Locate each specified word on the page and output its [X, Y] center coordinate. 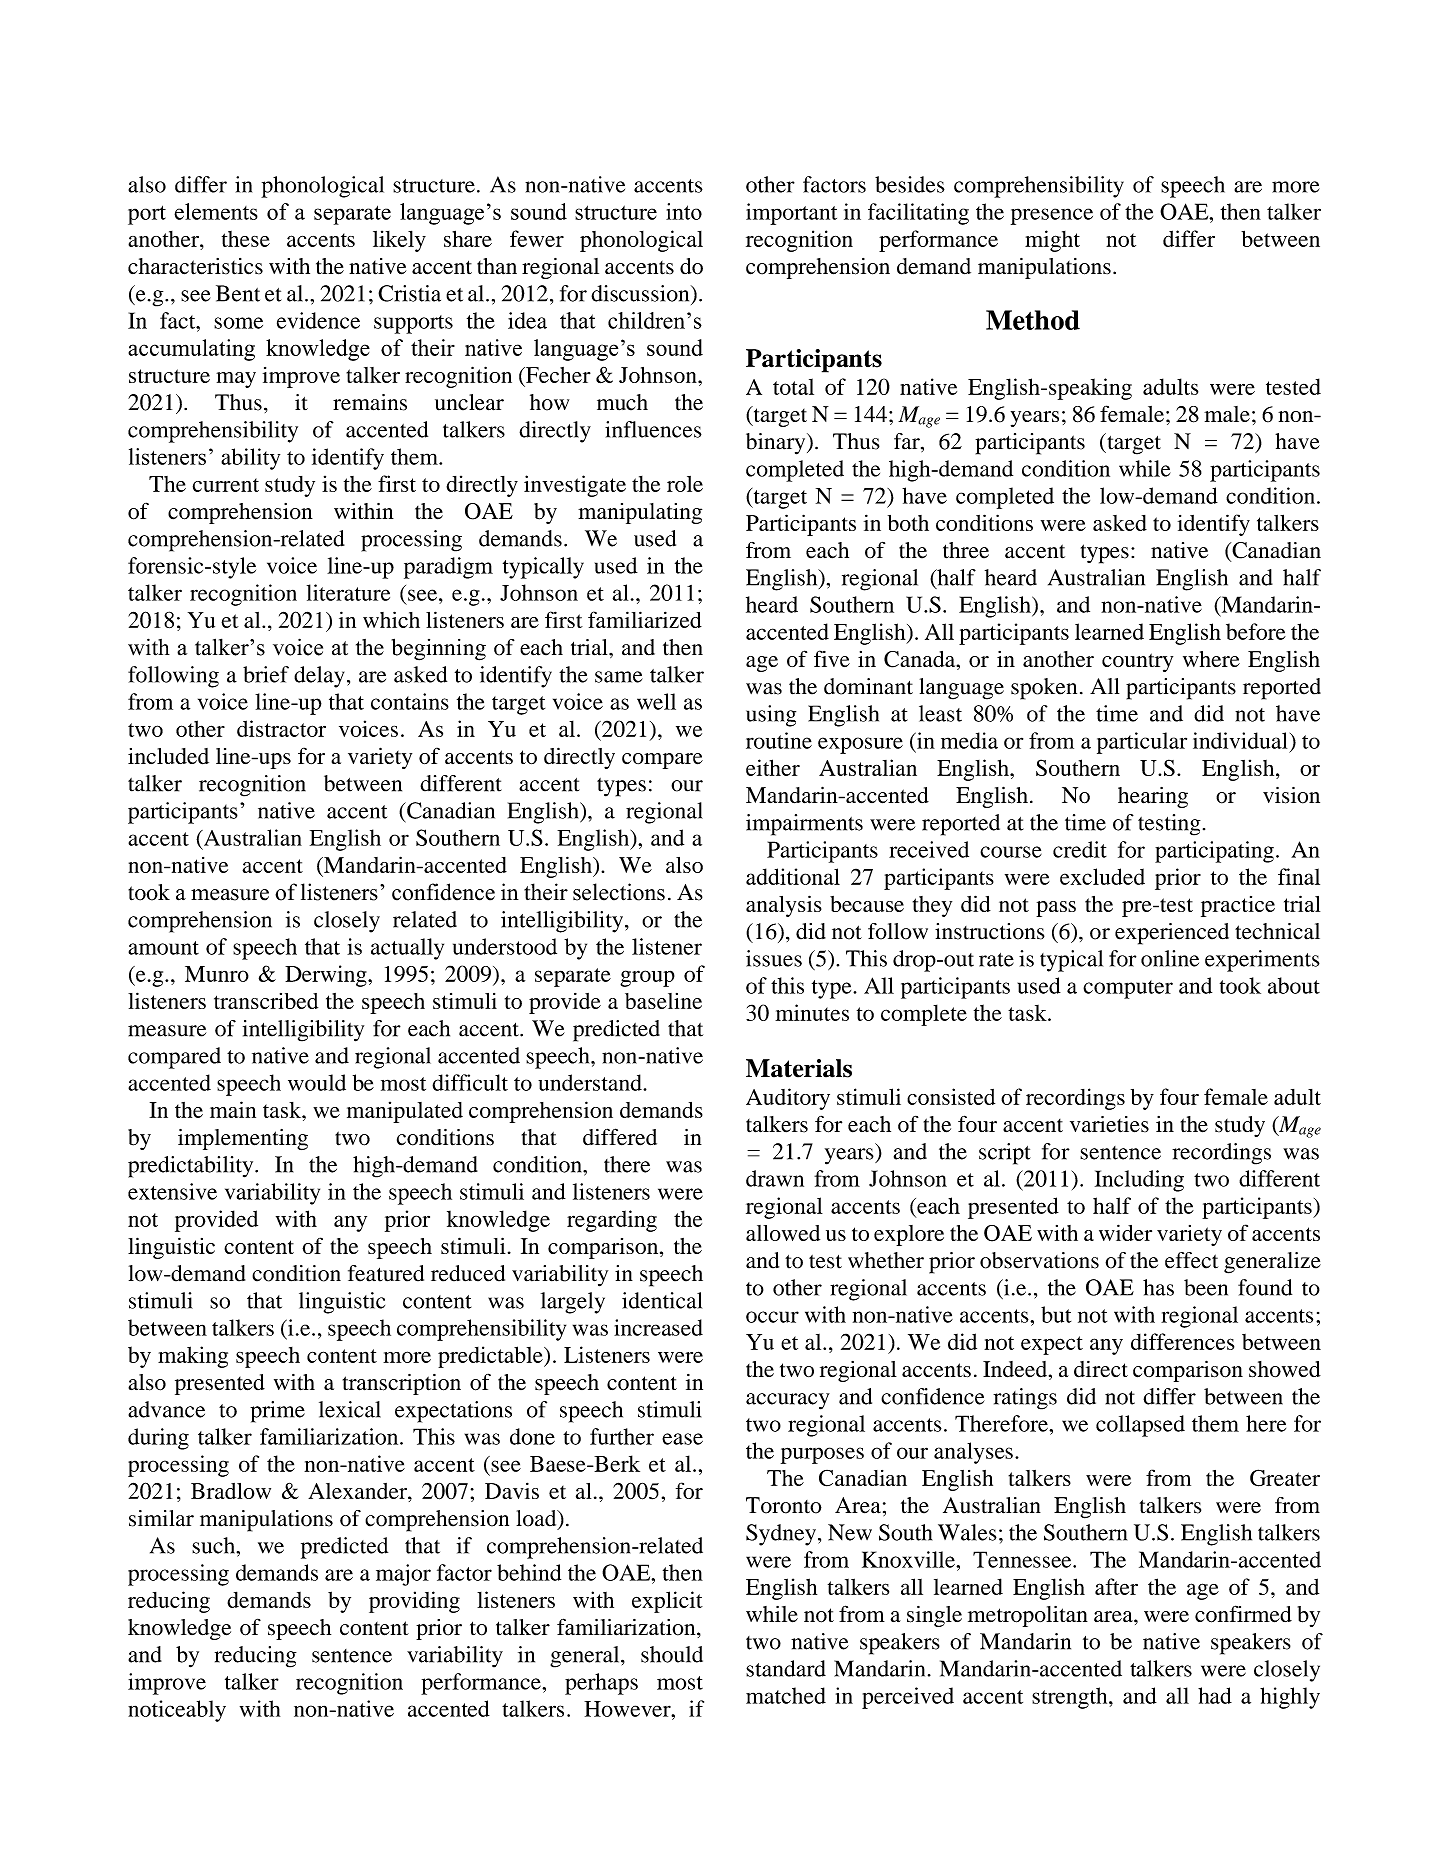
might [1052, 241]
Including [1139, 1181]
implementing [243, 1139]
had [1215, 1695]
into [684, 211]
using [771, 716]
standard [786, 1668]
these [246, 239]
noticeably [177, 1711]
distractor [281, 728]
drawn [775, 1178]
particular [1142, 743]
